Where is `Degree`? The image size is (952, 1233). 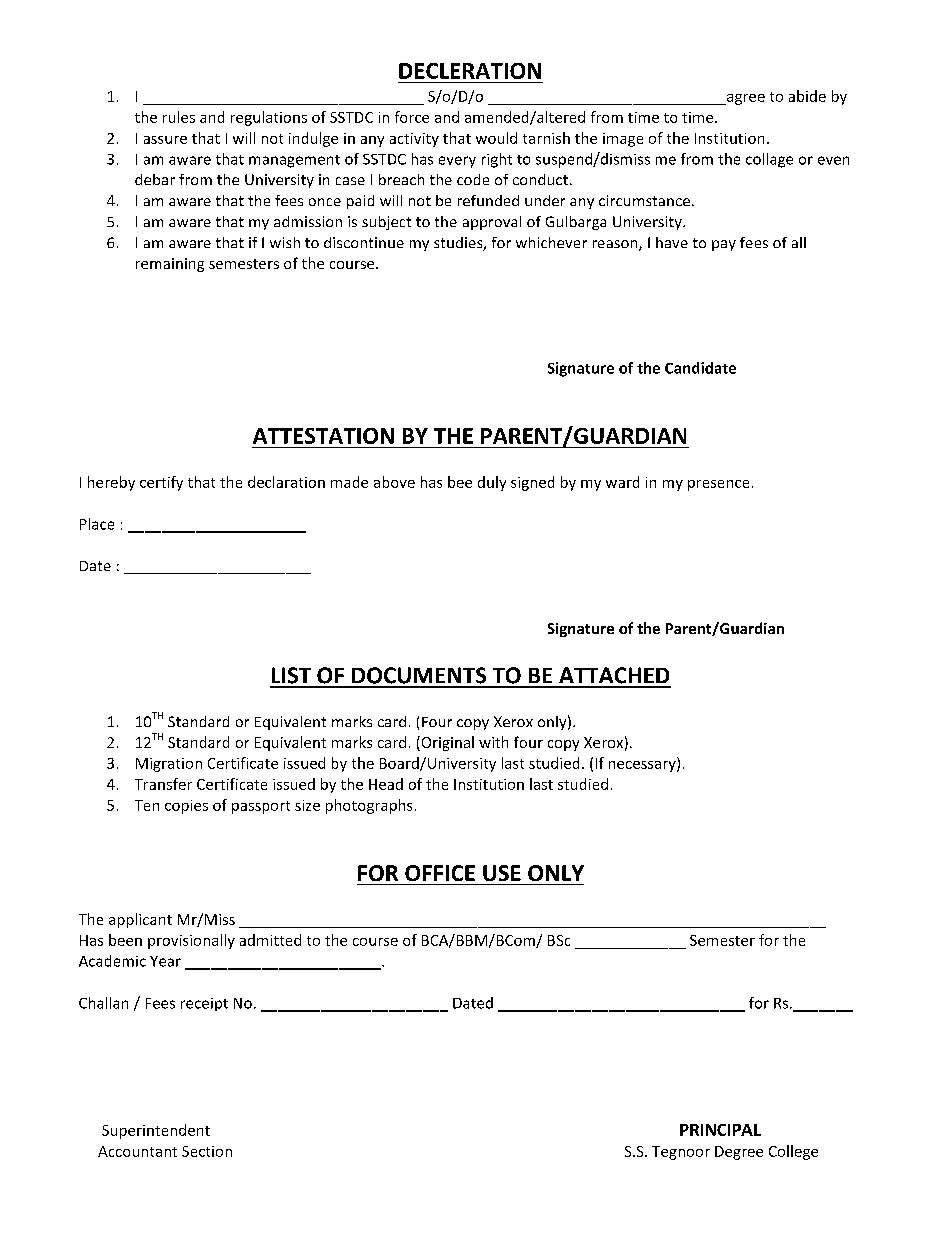 Degree is located at coordinates (739, 1153).
